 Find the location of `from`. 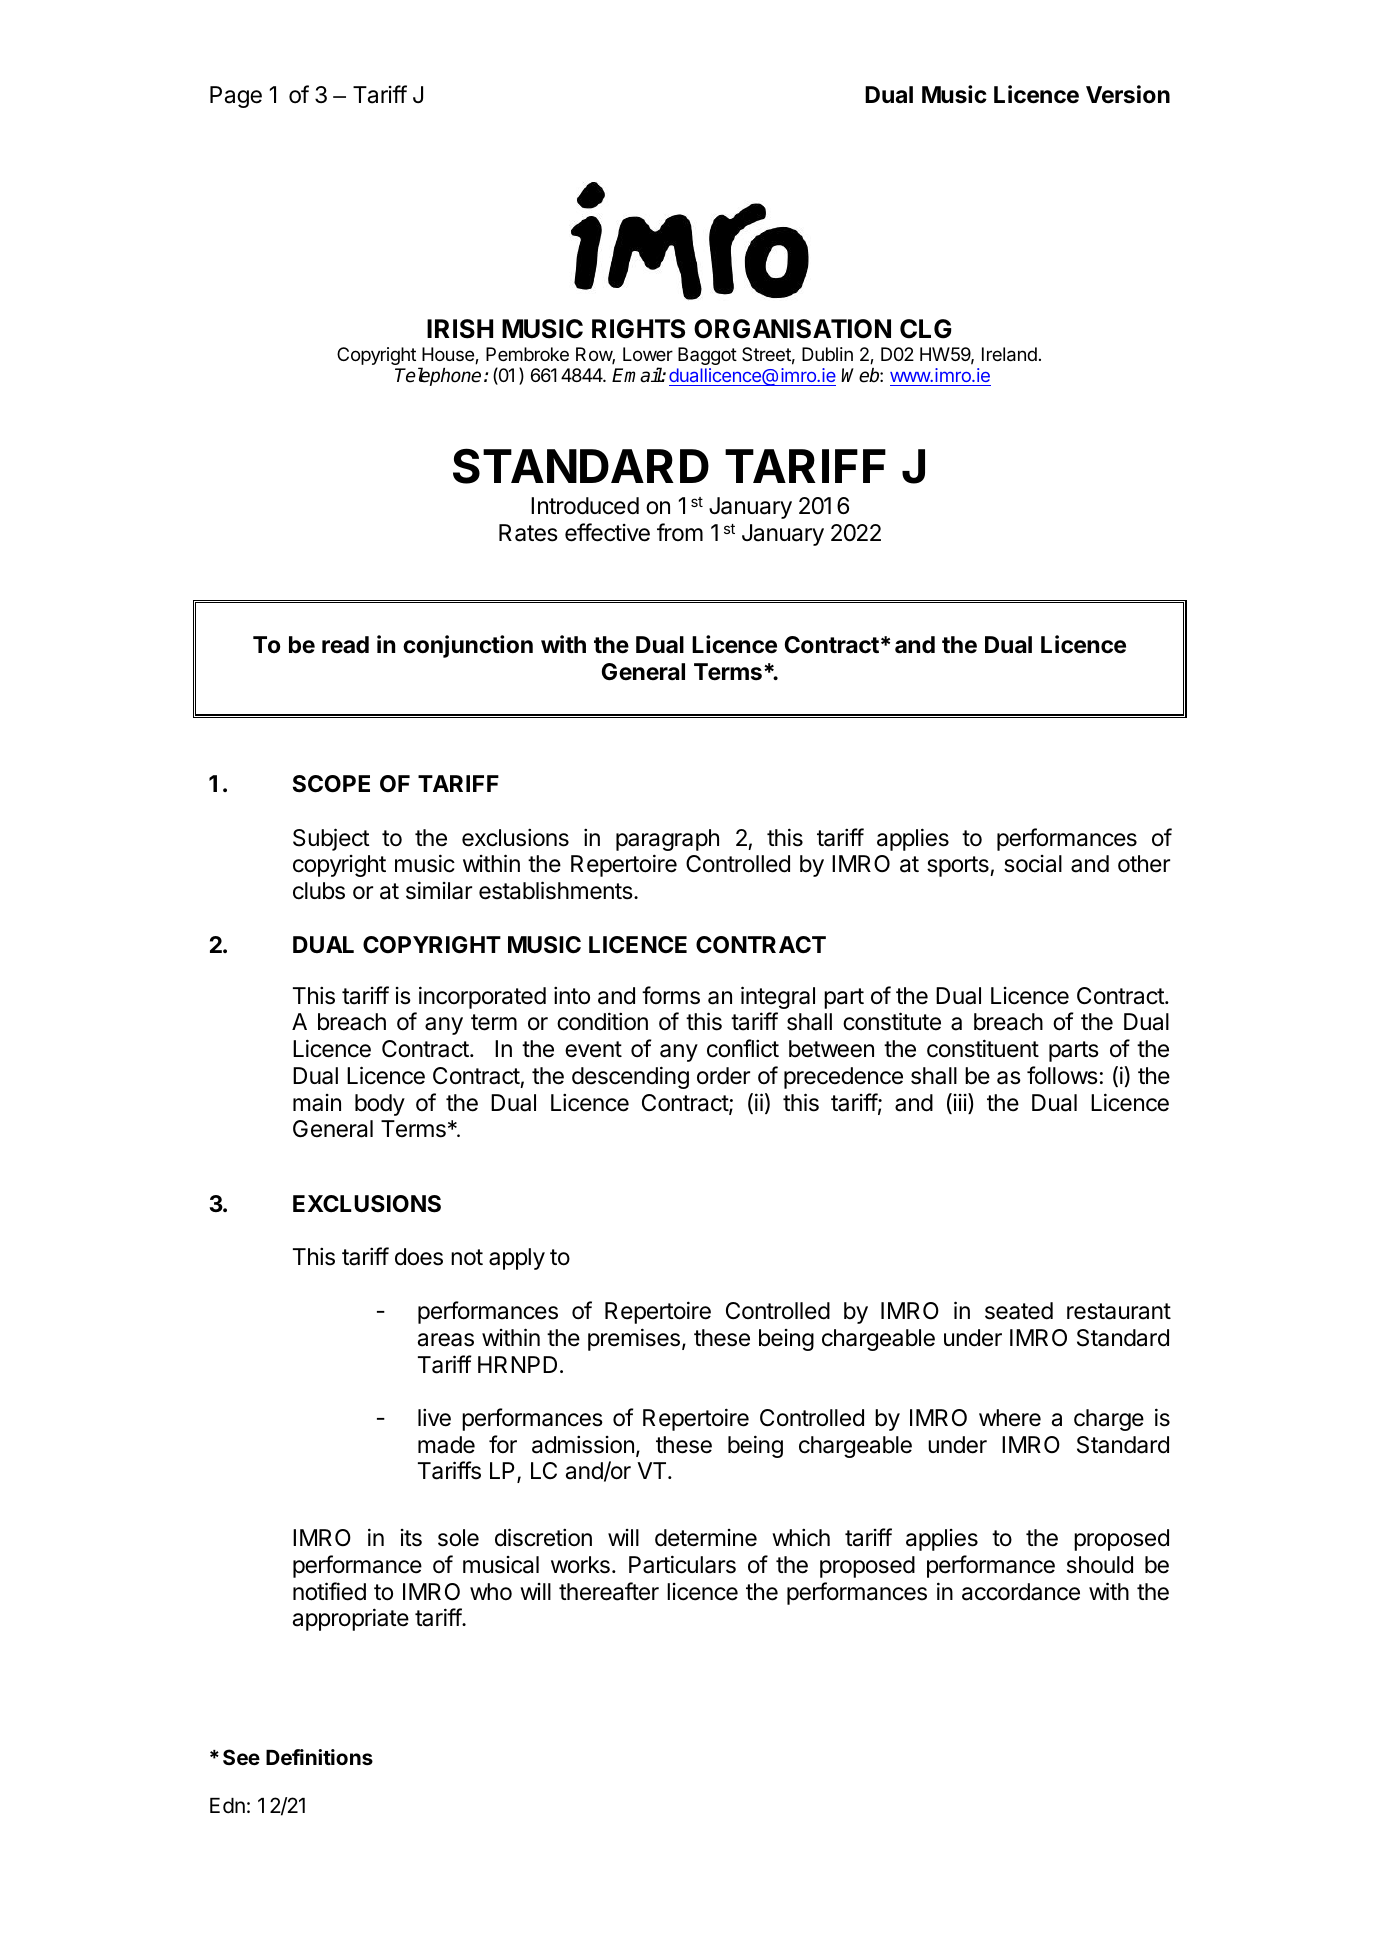

from is located at coordinates (680, 532).
